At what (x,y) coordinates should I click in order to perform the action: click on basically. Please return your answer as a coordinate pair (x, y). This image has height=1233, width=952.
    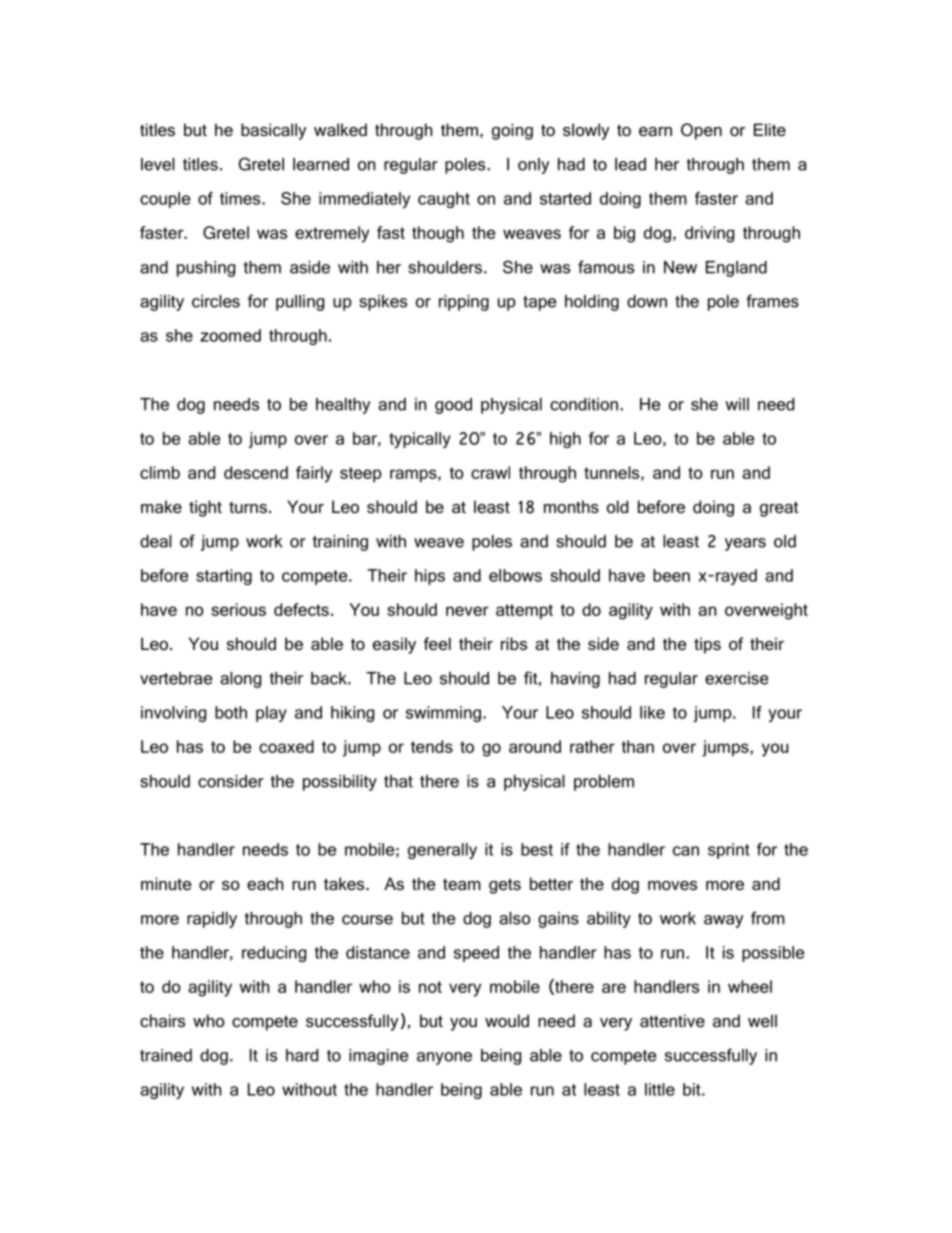
    Looking at the image, I should click on (274, 131).
